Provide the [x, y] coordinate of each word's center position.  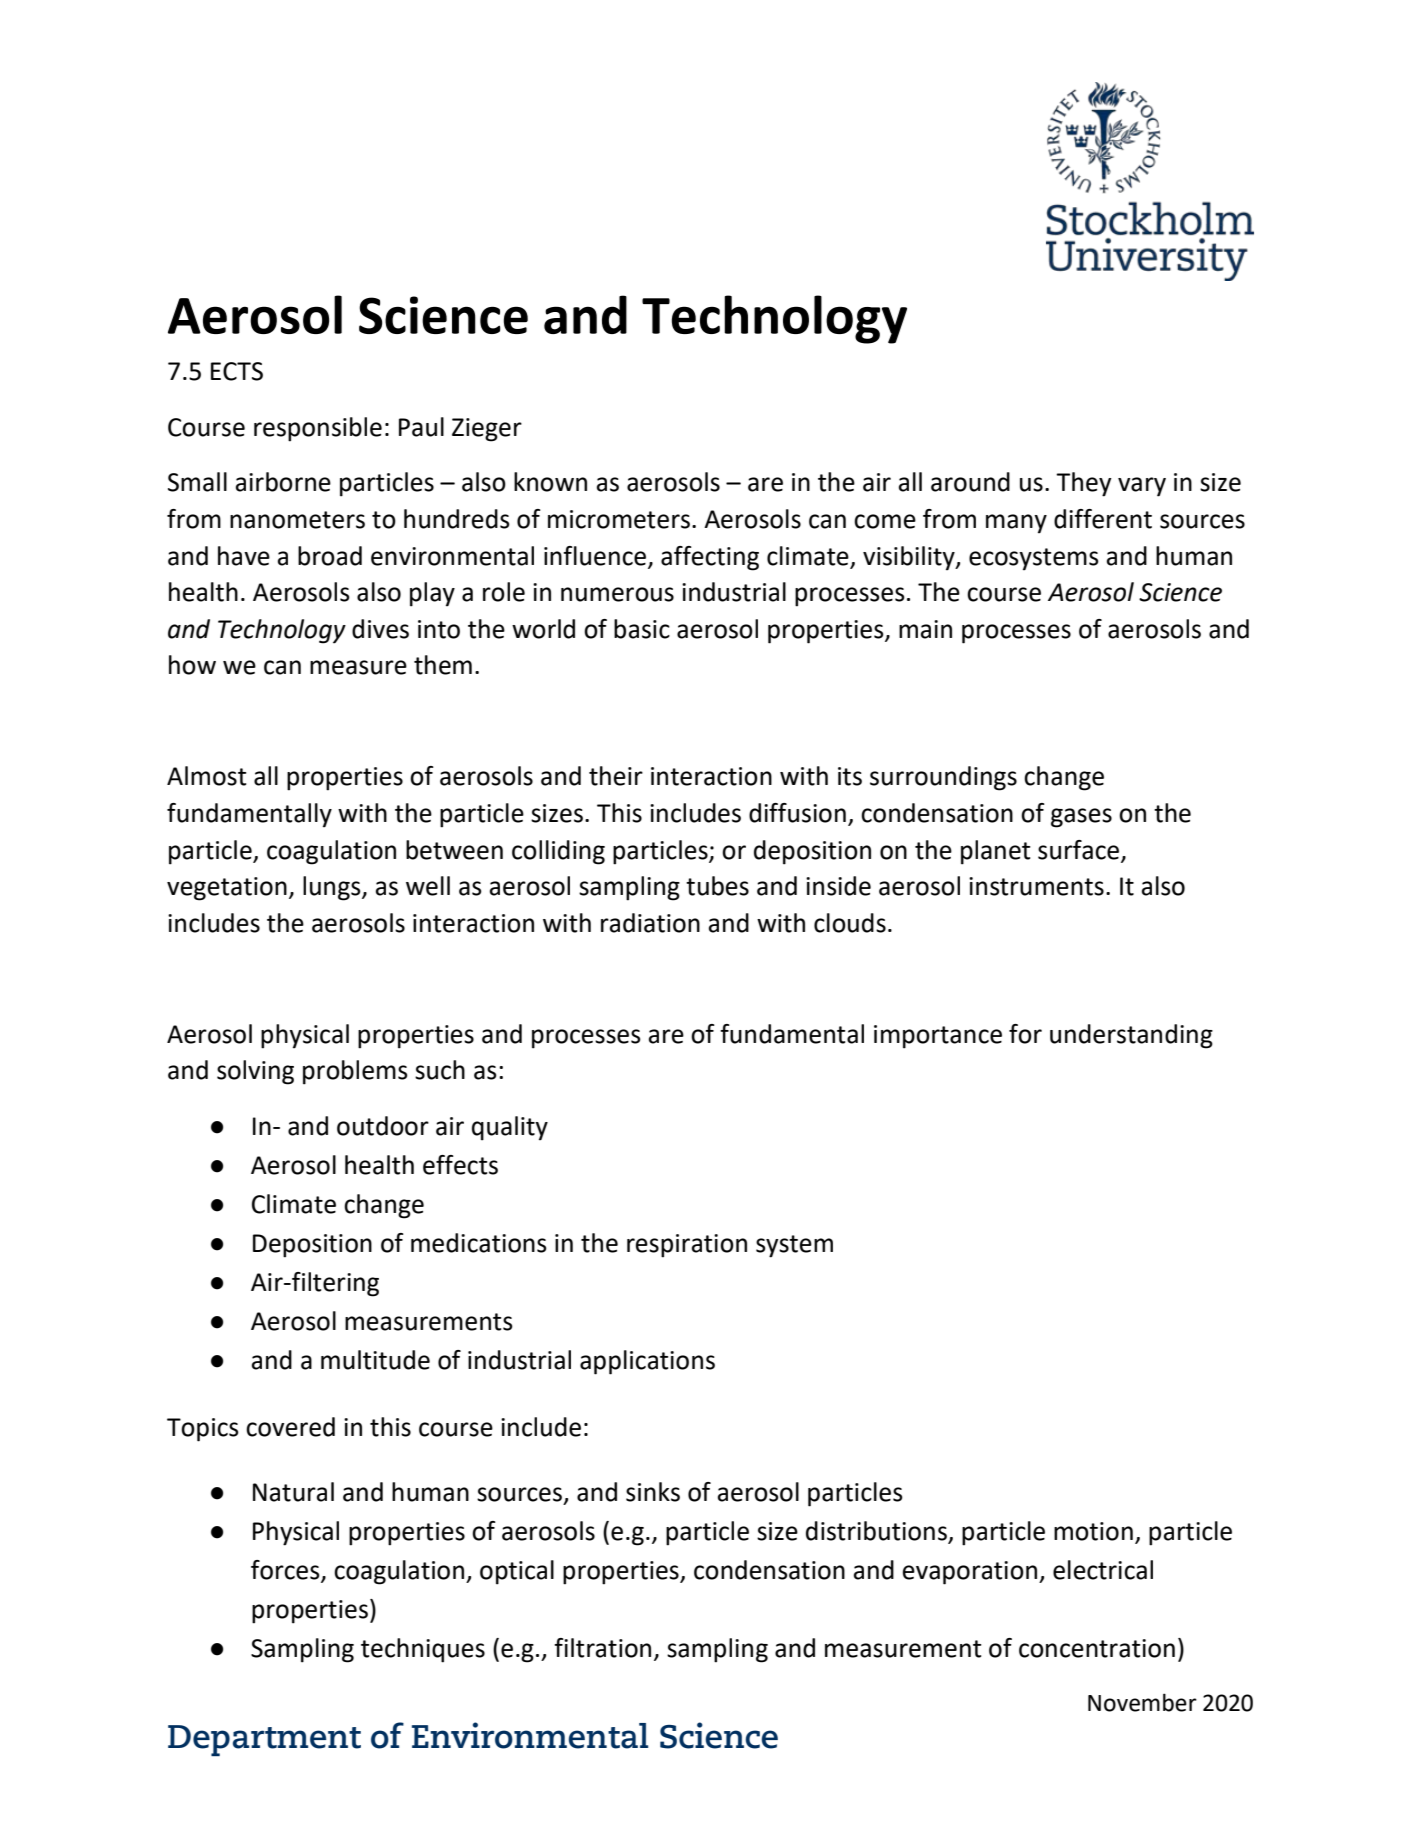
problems [355, 1072]
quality [510, 1128]
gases [1081, 818]
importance [938, 1037]
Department [264, 1740]
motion [1093, 1531]
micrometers [619, 519]
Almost [206, 776]
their [616, 776]
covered [290, 1427]
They [1083, 484]
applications [647, 1362]
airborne [283, 482]
